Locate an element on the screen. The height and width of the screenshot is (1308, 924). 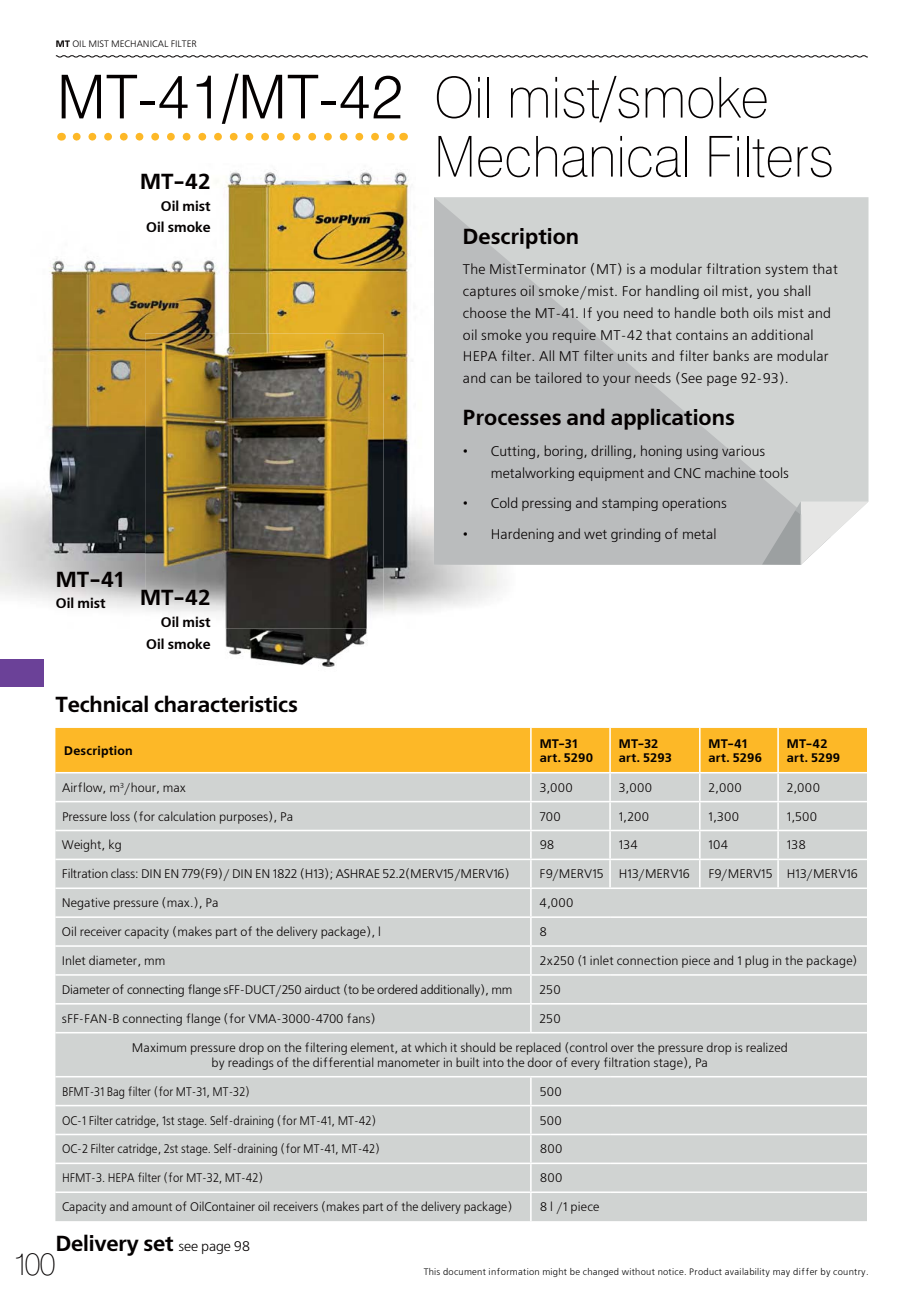
realized is located at coordinates (766, 1047).
